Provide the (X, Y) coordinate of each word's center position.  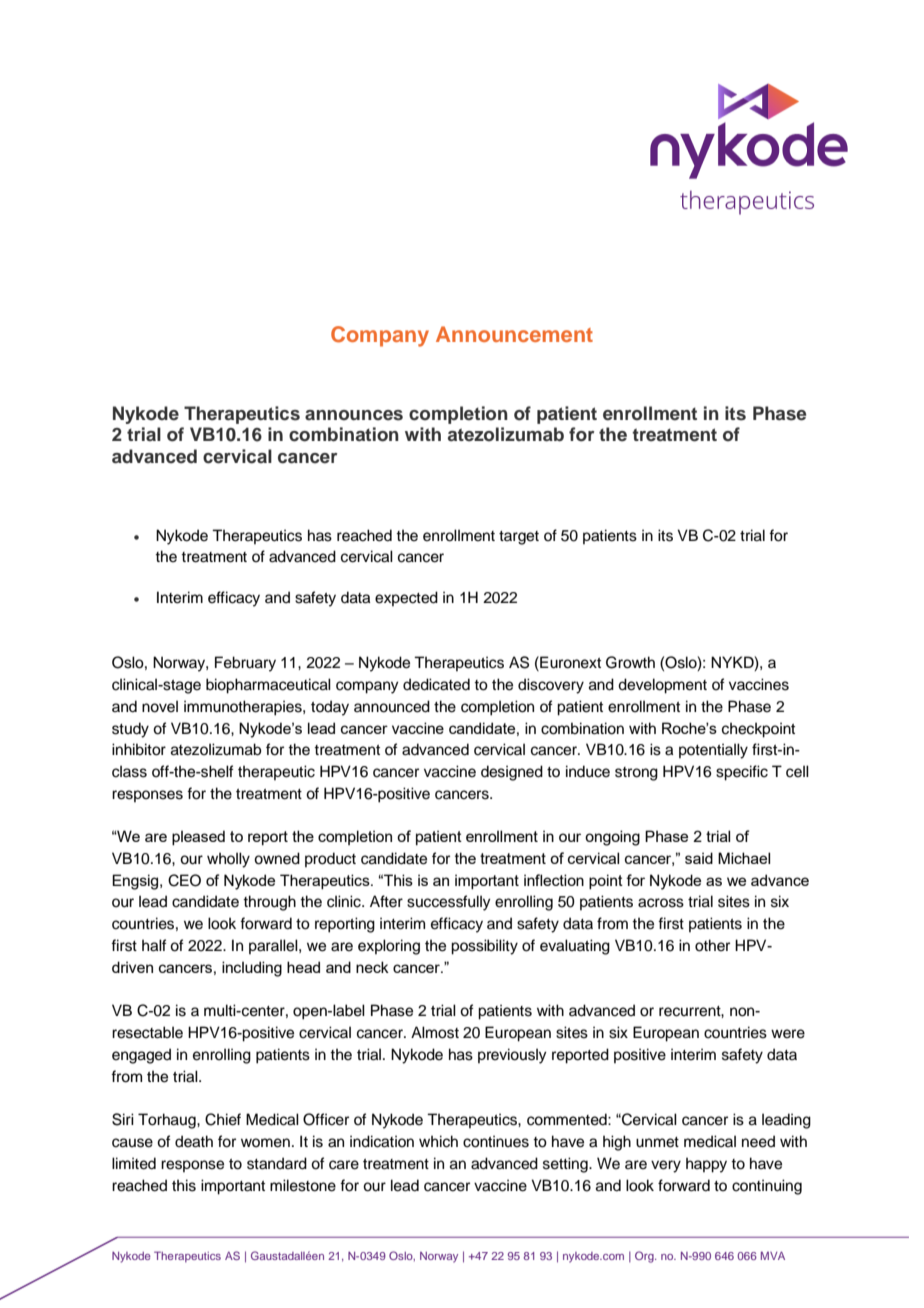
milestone (303, 1185)
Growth (630, 662)
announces (354, 415)
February (245, 664)
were (788, 1034)
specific (742, 773)
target (519, 538)
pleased (198, 837)
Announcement (514, 334)
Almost (435, 1032)
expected (406, 598)
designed (512, 773)
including (252, 969)
